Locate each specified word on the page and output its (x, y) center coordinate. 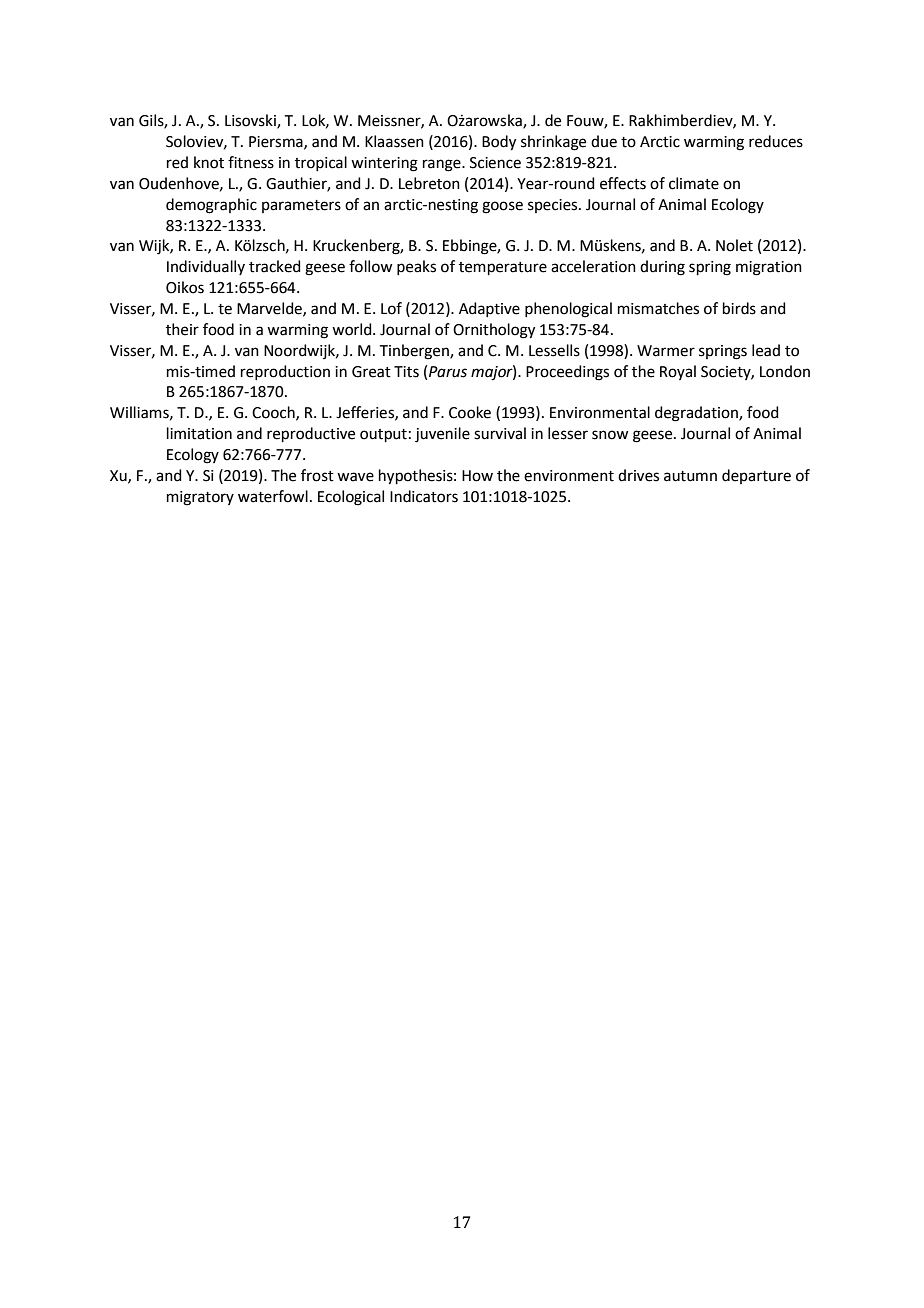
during (662, 268)
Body (499, 143)
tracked (275, 266)
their (182, 329)
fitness (251, 162)
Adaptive (489, 309)
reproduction (285, 372)
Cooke (470, 412)
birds (739, 308)
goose (502, 207)
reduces (776, 141)
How (477, 476)
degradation (697, 414)
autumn (690, 476)
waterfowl (273, 496)
